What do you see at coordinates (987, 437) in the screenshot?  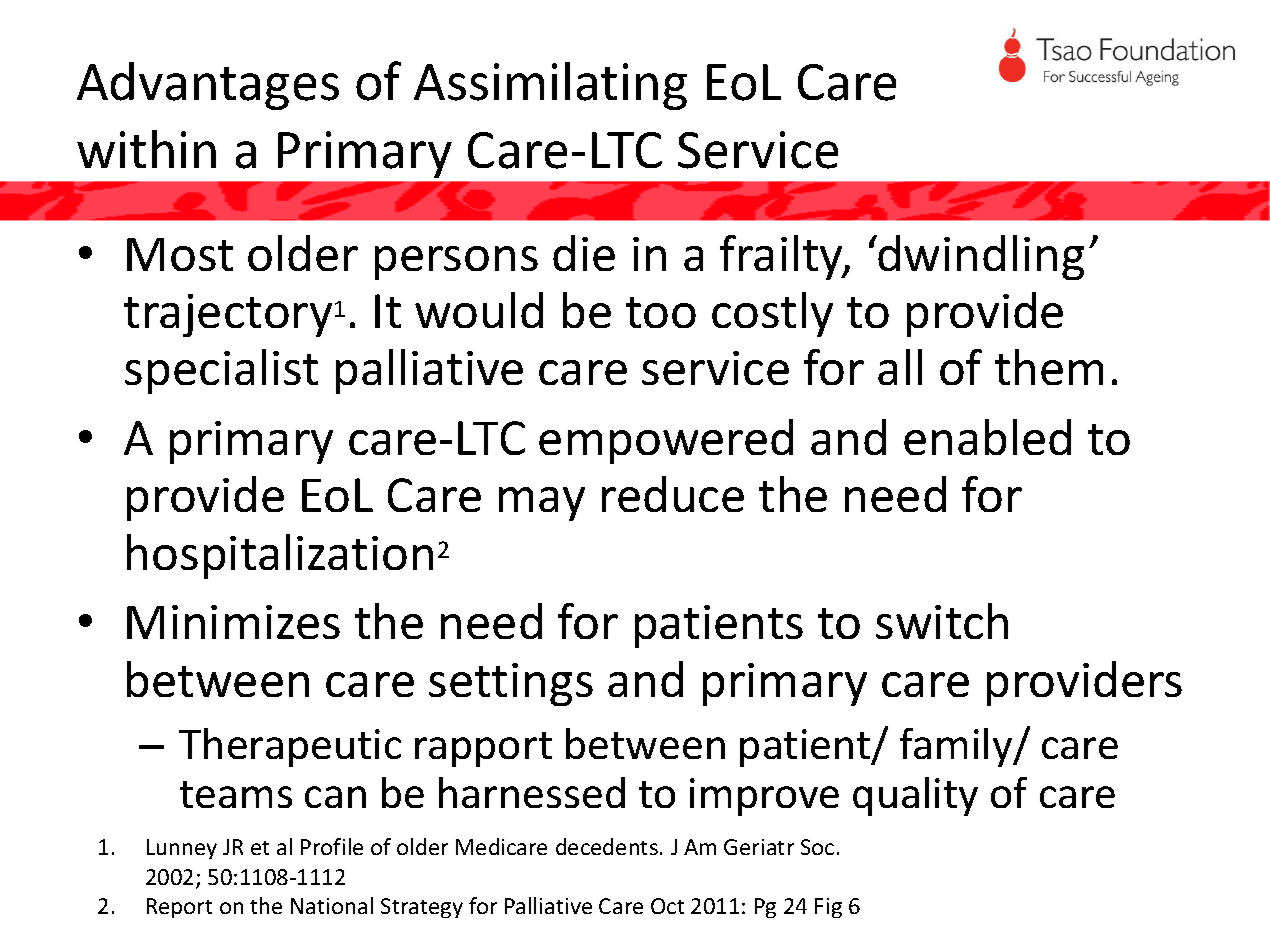 I see `enabled` at bounding box center [987, 437].
